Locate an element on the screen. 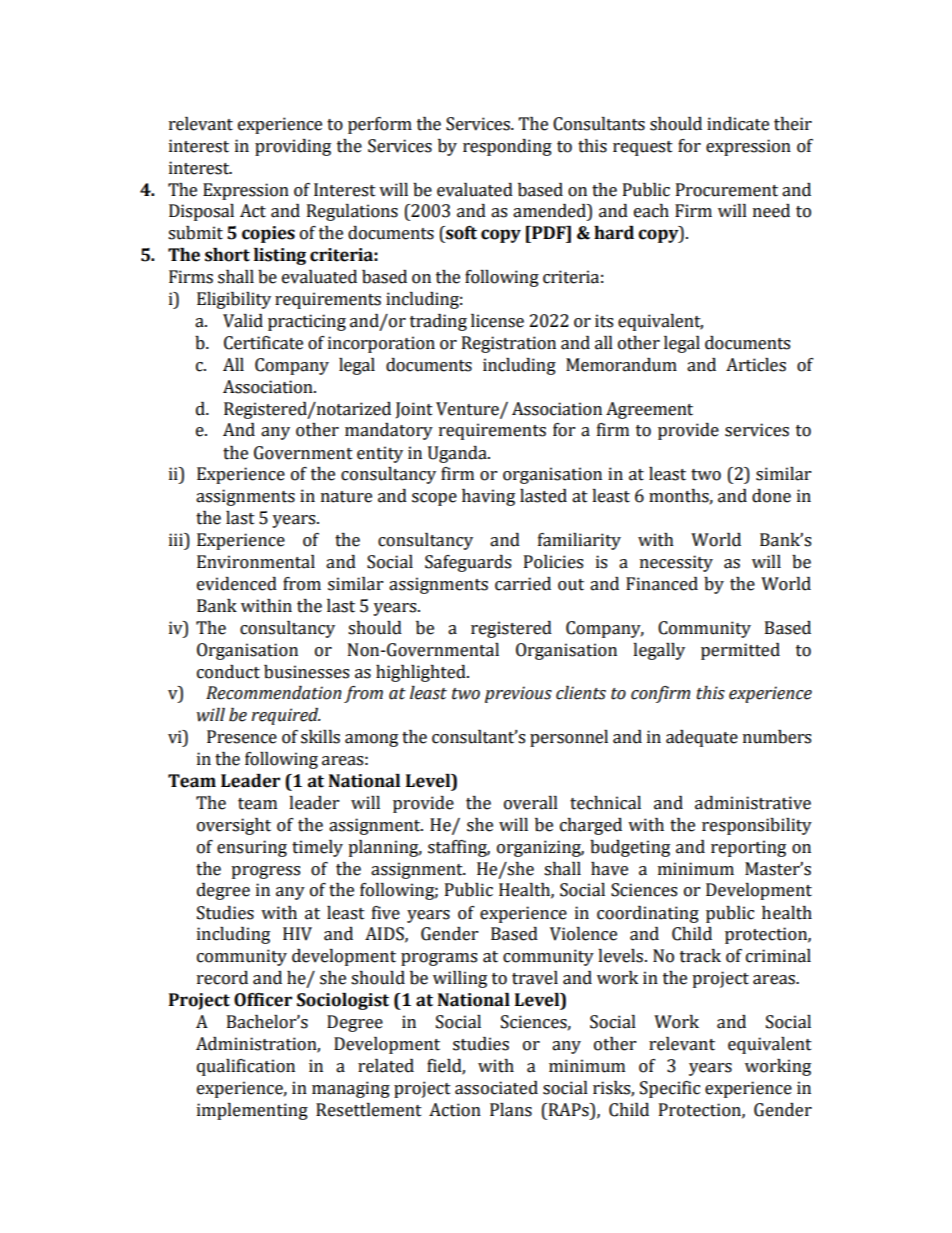 The image size is (952, 1233). evidenced is located at coordinates (237, 584).
